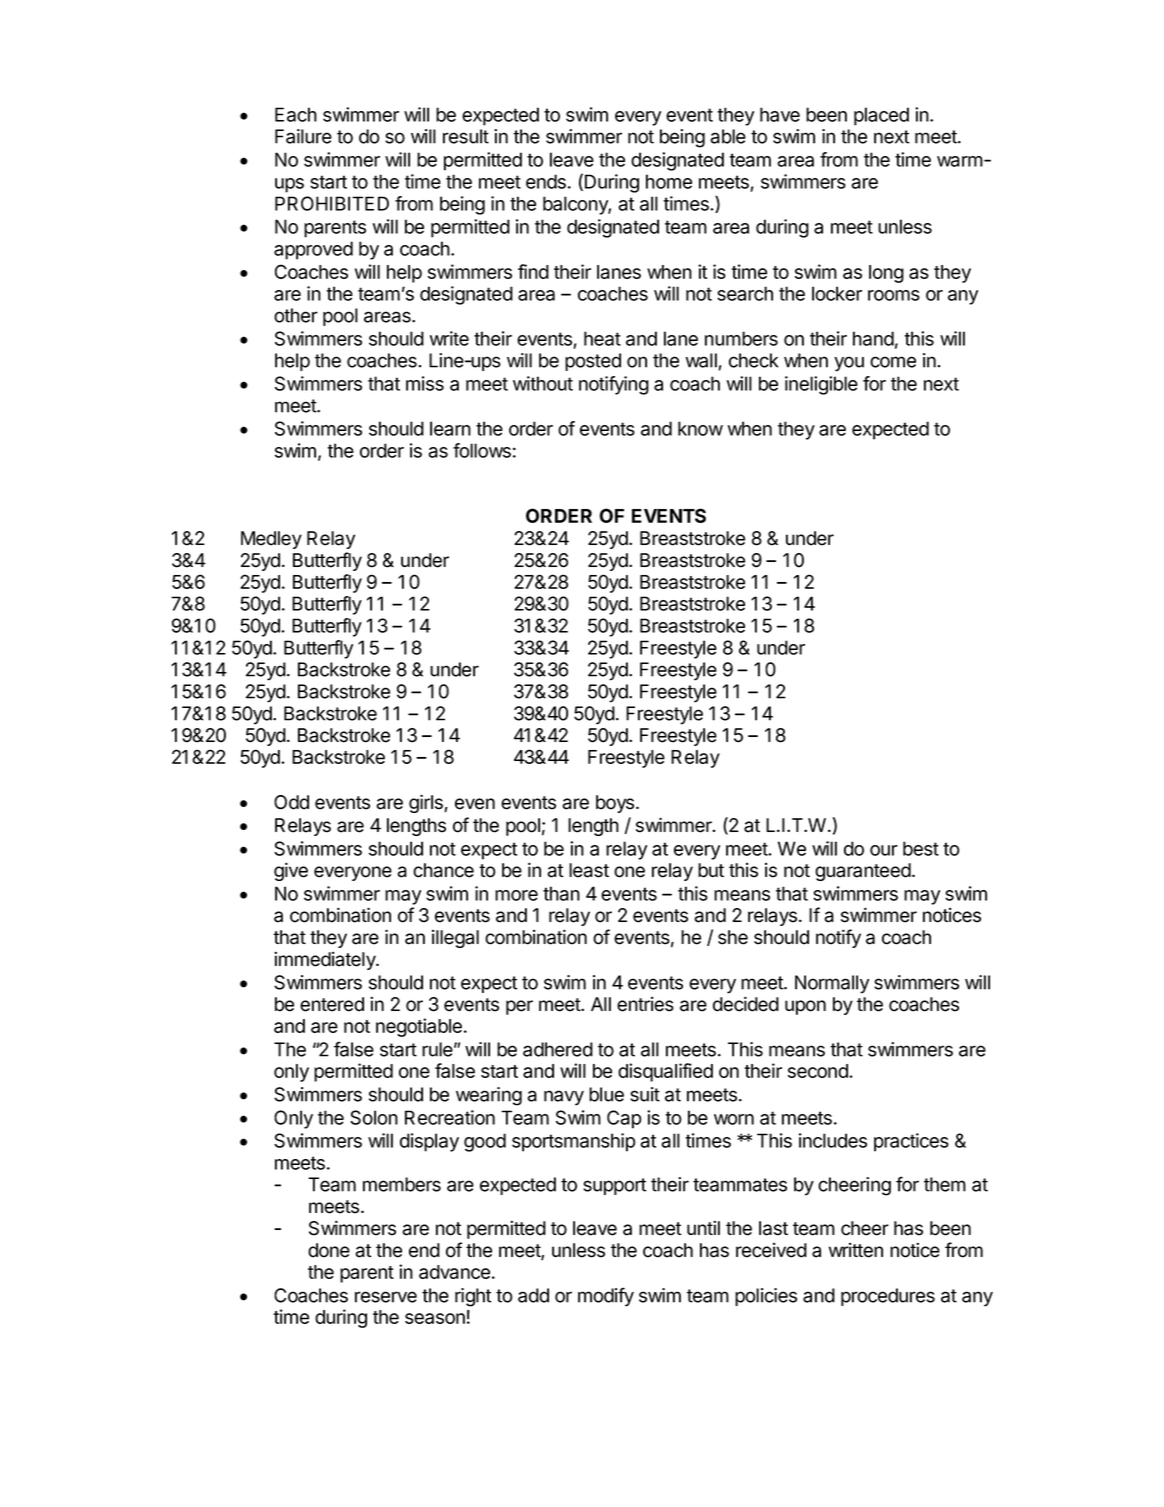 The image size is (1164, 1507). Describe the element at coordinates (606, 1297) in the screenshot. I see `modify` at that location.
